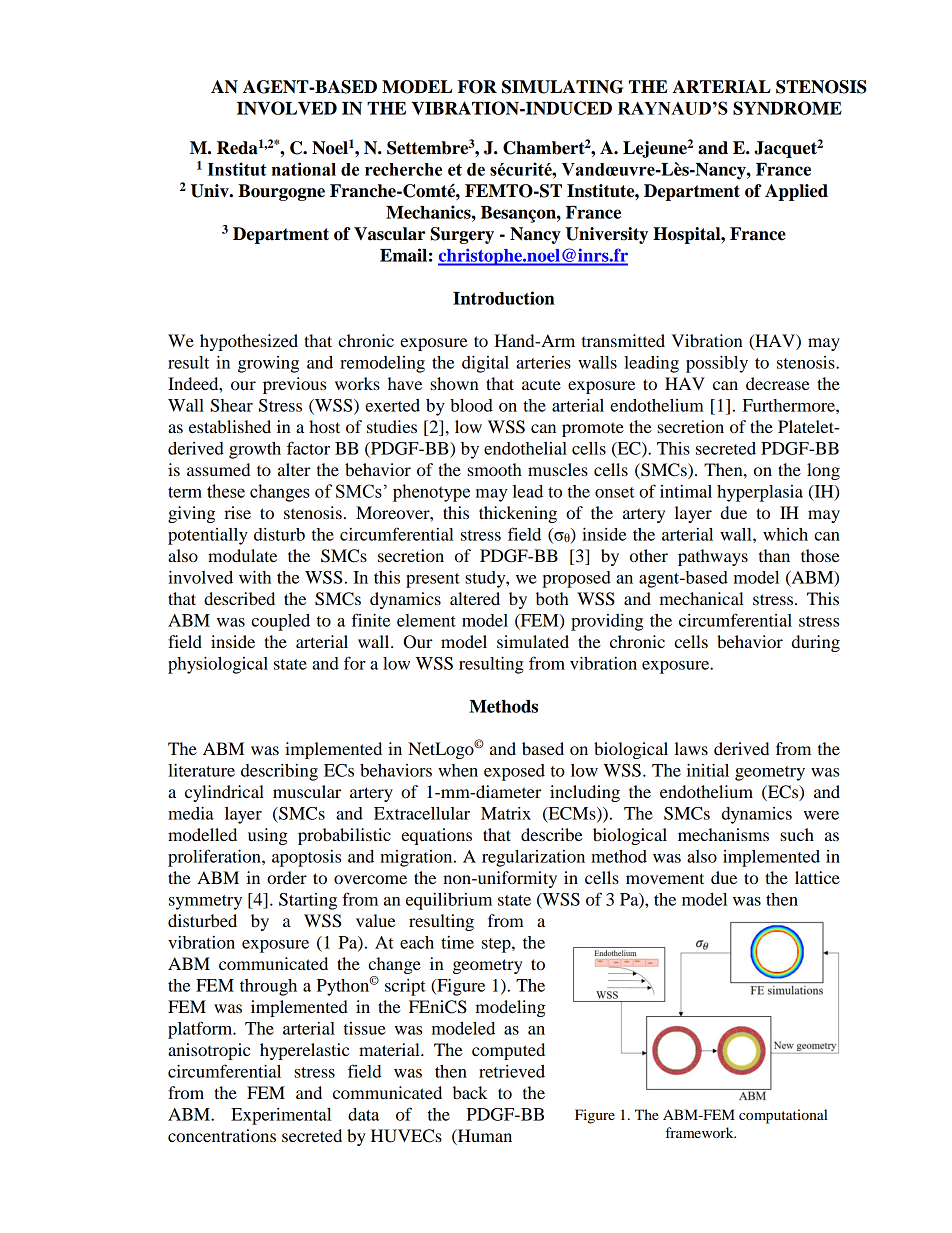 This image has width=952, height=1233. Describe the element at coordinates (525, 448) in the image. I see `endothelial` at that location.
